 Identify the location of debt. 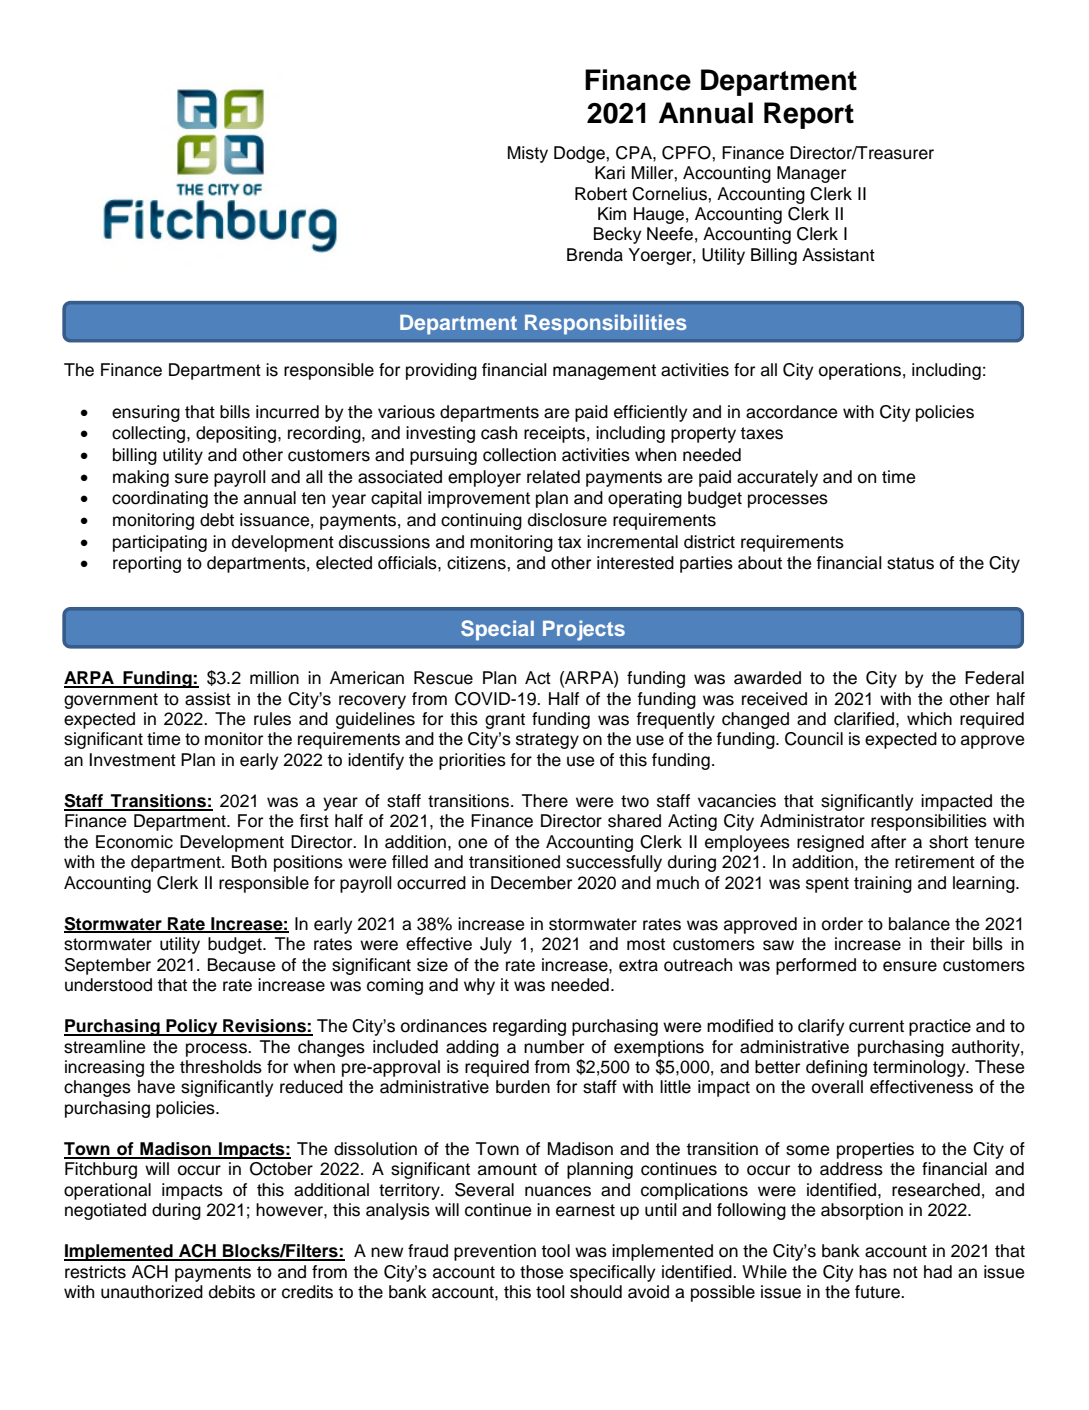
(217, 520).
